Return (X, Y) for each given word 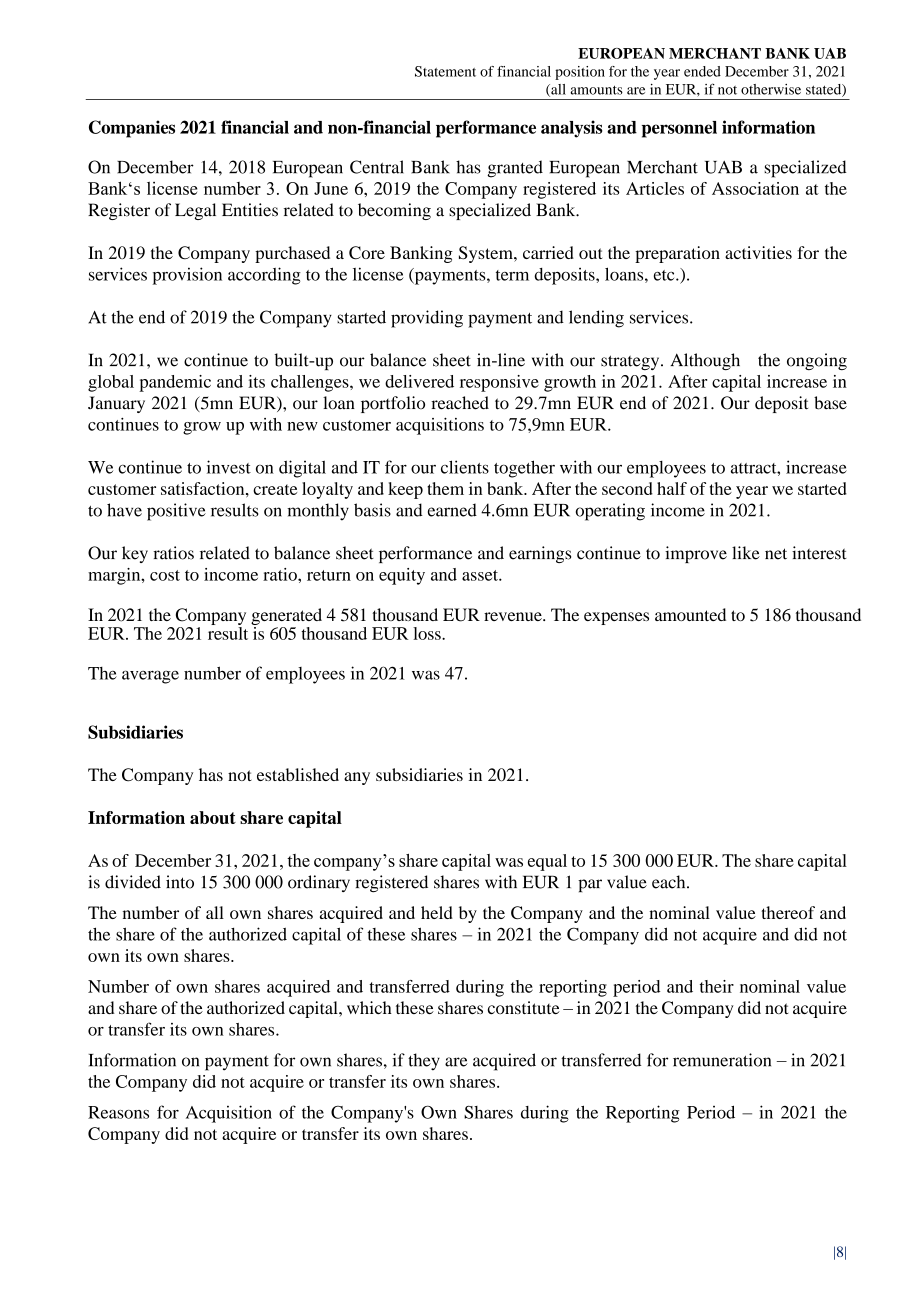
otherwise (771, 89)
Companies (132, 129)
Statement (445, 71)
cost (165, 575)
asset (481, 575)
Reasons (118, 1112)
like (746, 553)
